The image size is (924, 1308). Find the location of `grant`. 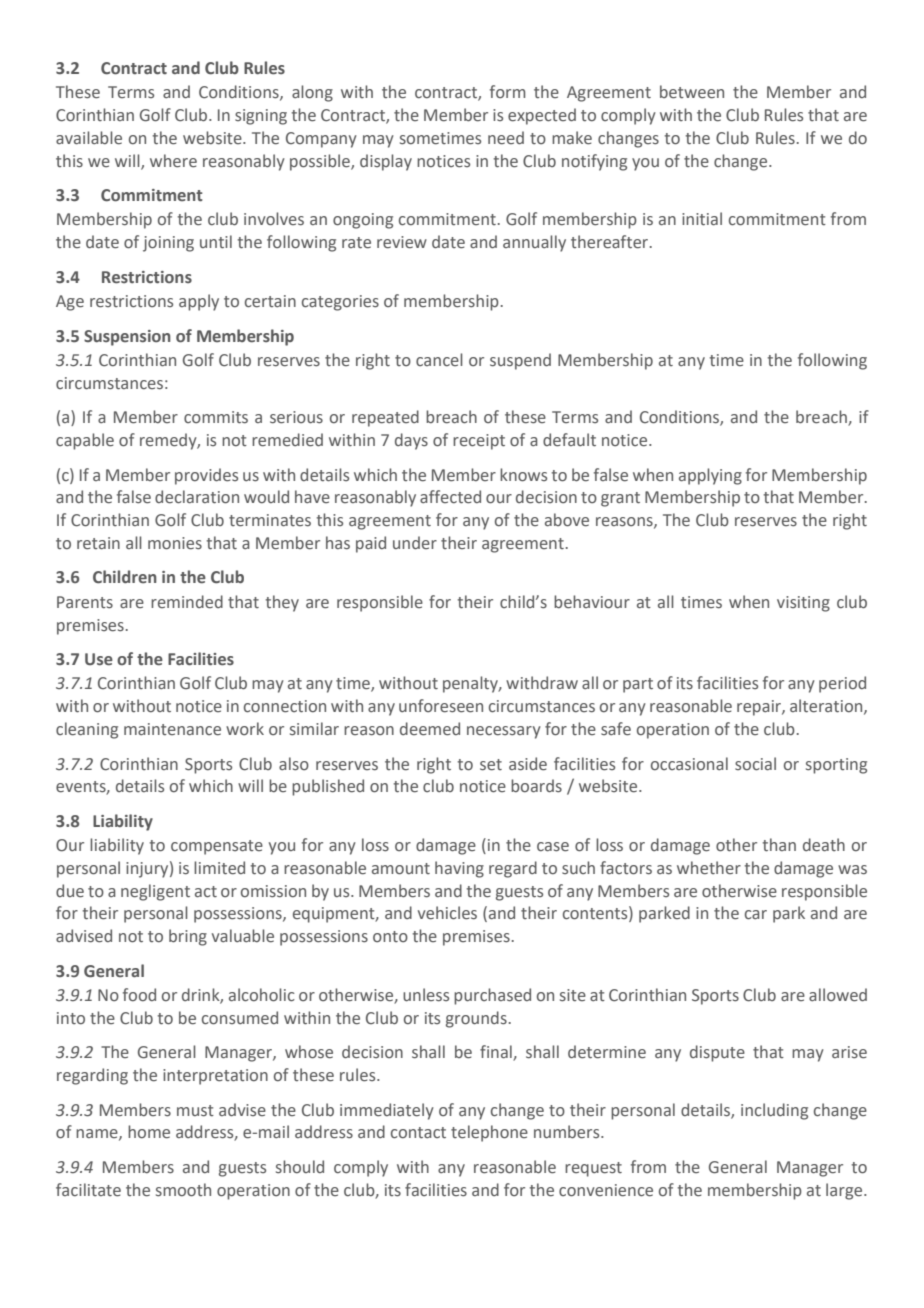

grant is located at coordinates (620, 499).
